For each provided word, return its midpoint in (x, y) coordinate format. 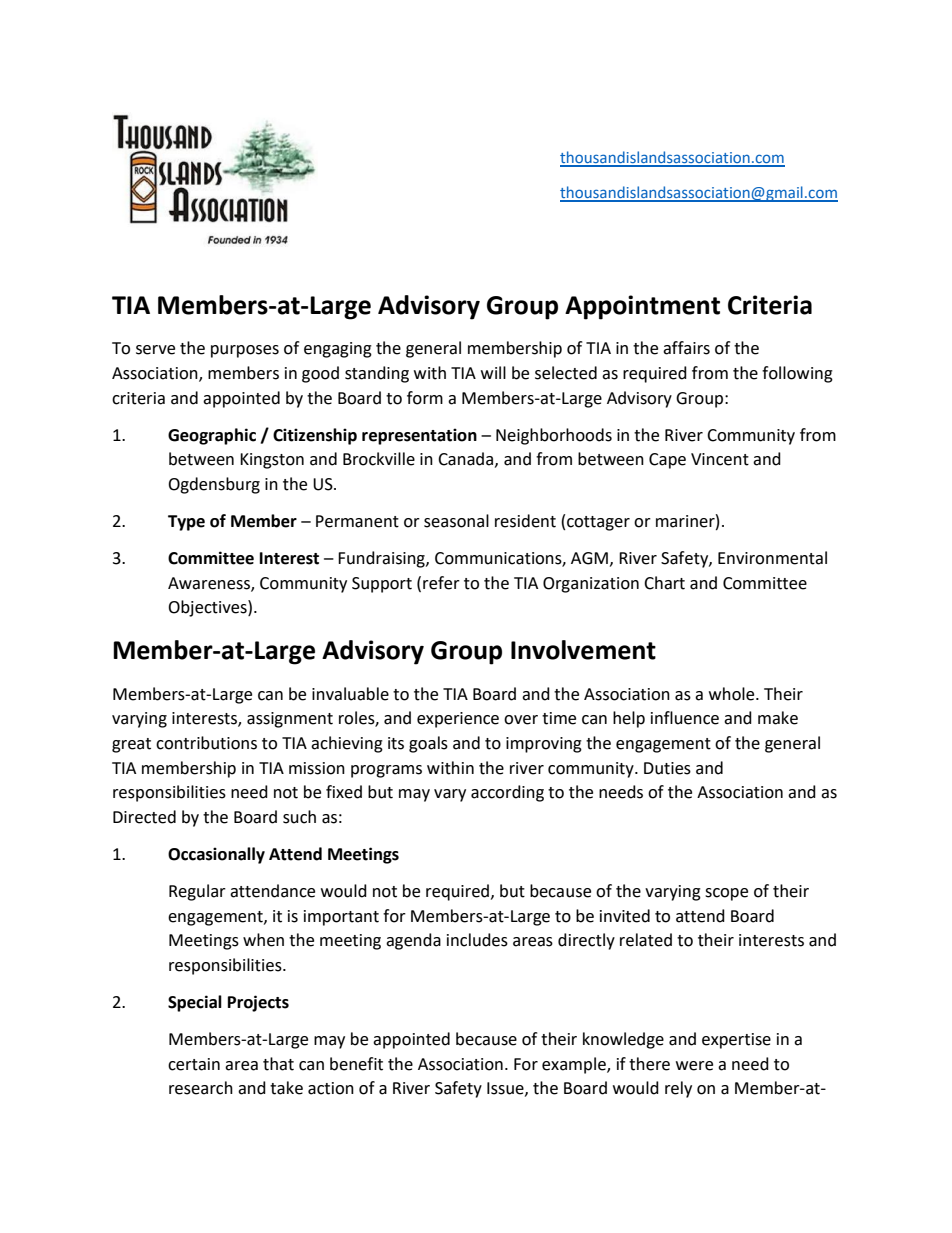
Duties (667, 768)
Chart (664, 583)
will (493, 372)
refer (441, 583)
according (507, 793)
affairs (686, 348)
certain (194, 1064)
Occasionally (216, 855)
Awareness (210, 584)
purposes (245, 351)
